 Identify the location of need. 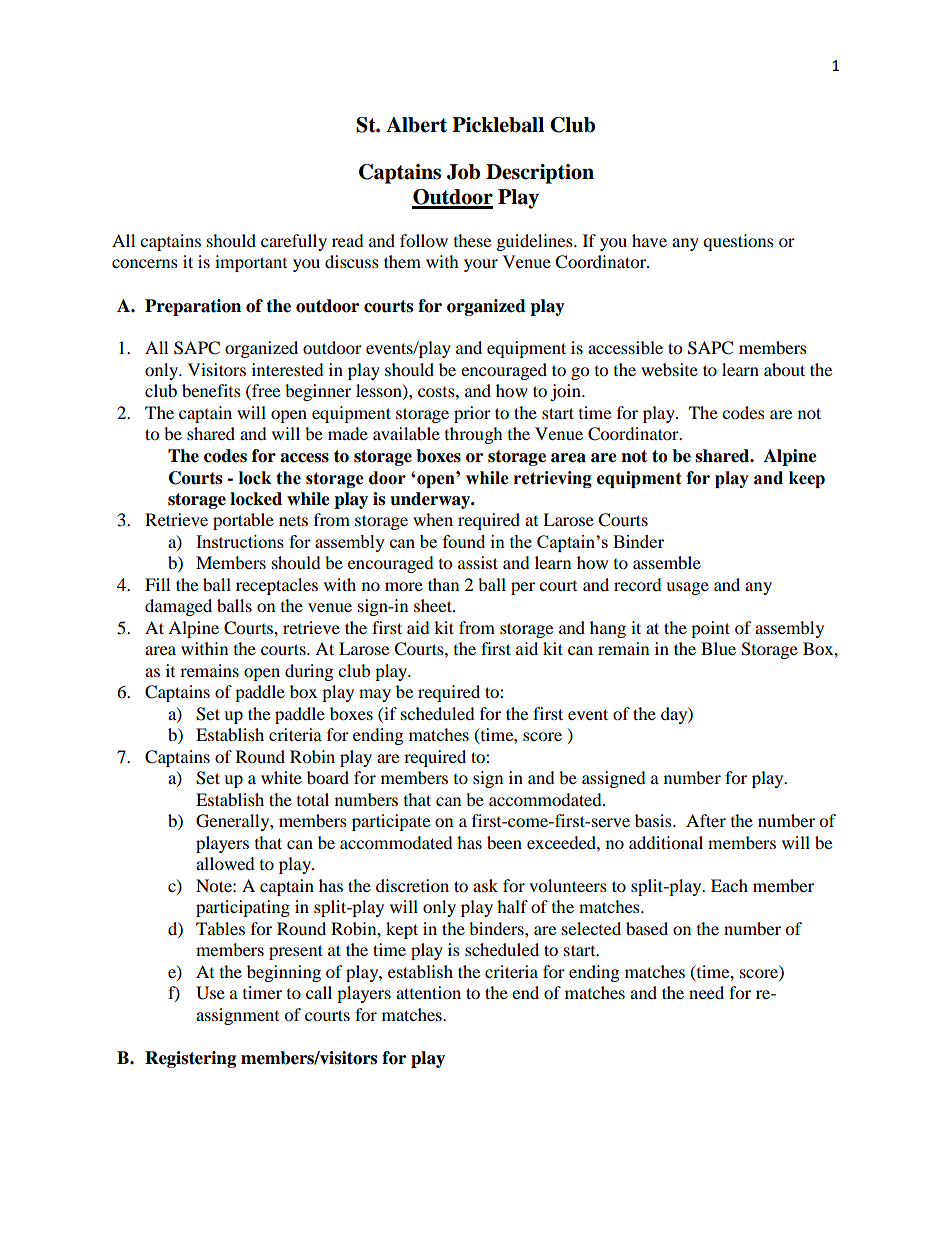
(706, 992).
